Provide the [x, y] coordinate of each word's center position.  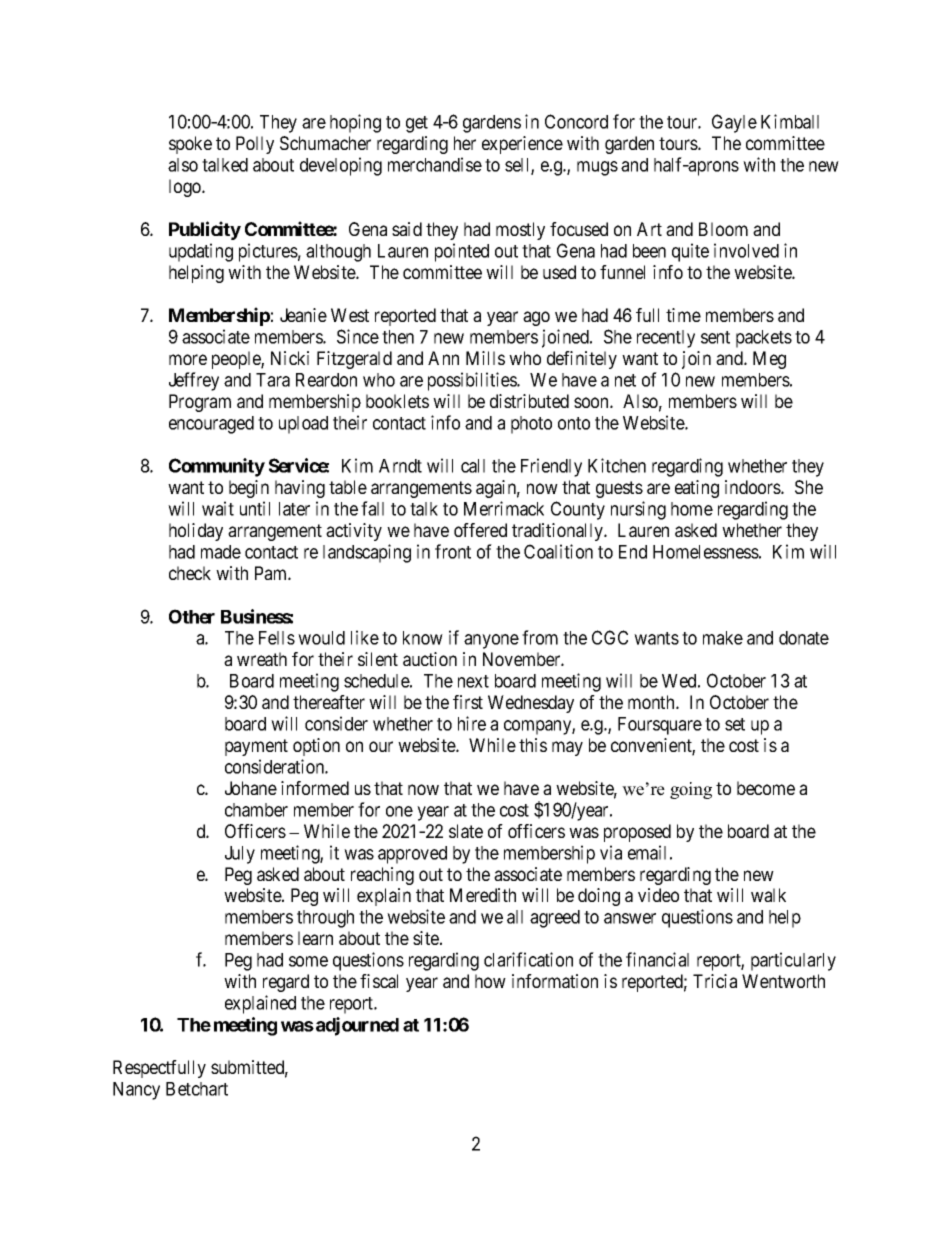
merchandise [435, 164]
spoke [190, 145]
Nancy [136, 1091]
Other [192, 616]
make [723, 638]
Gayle [734, 123]
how [490, 981]
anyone [491, 641]
